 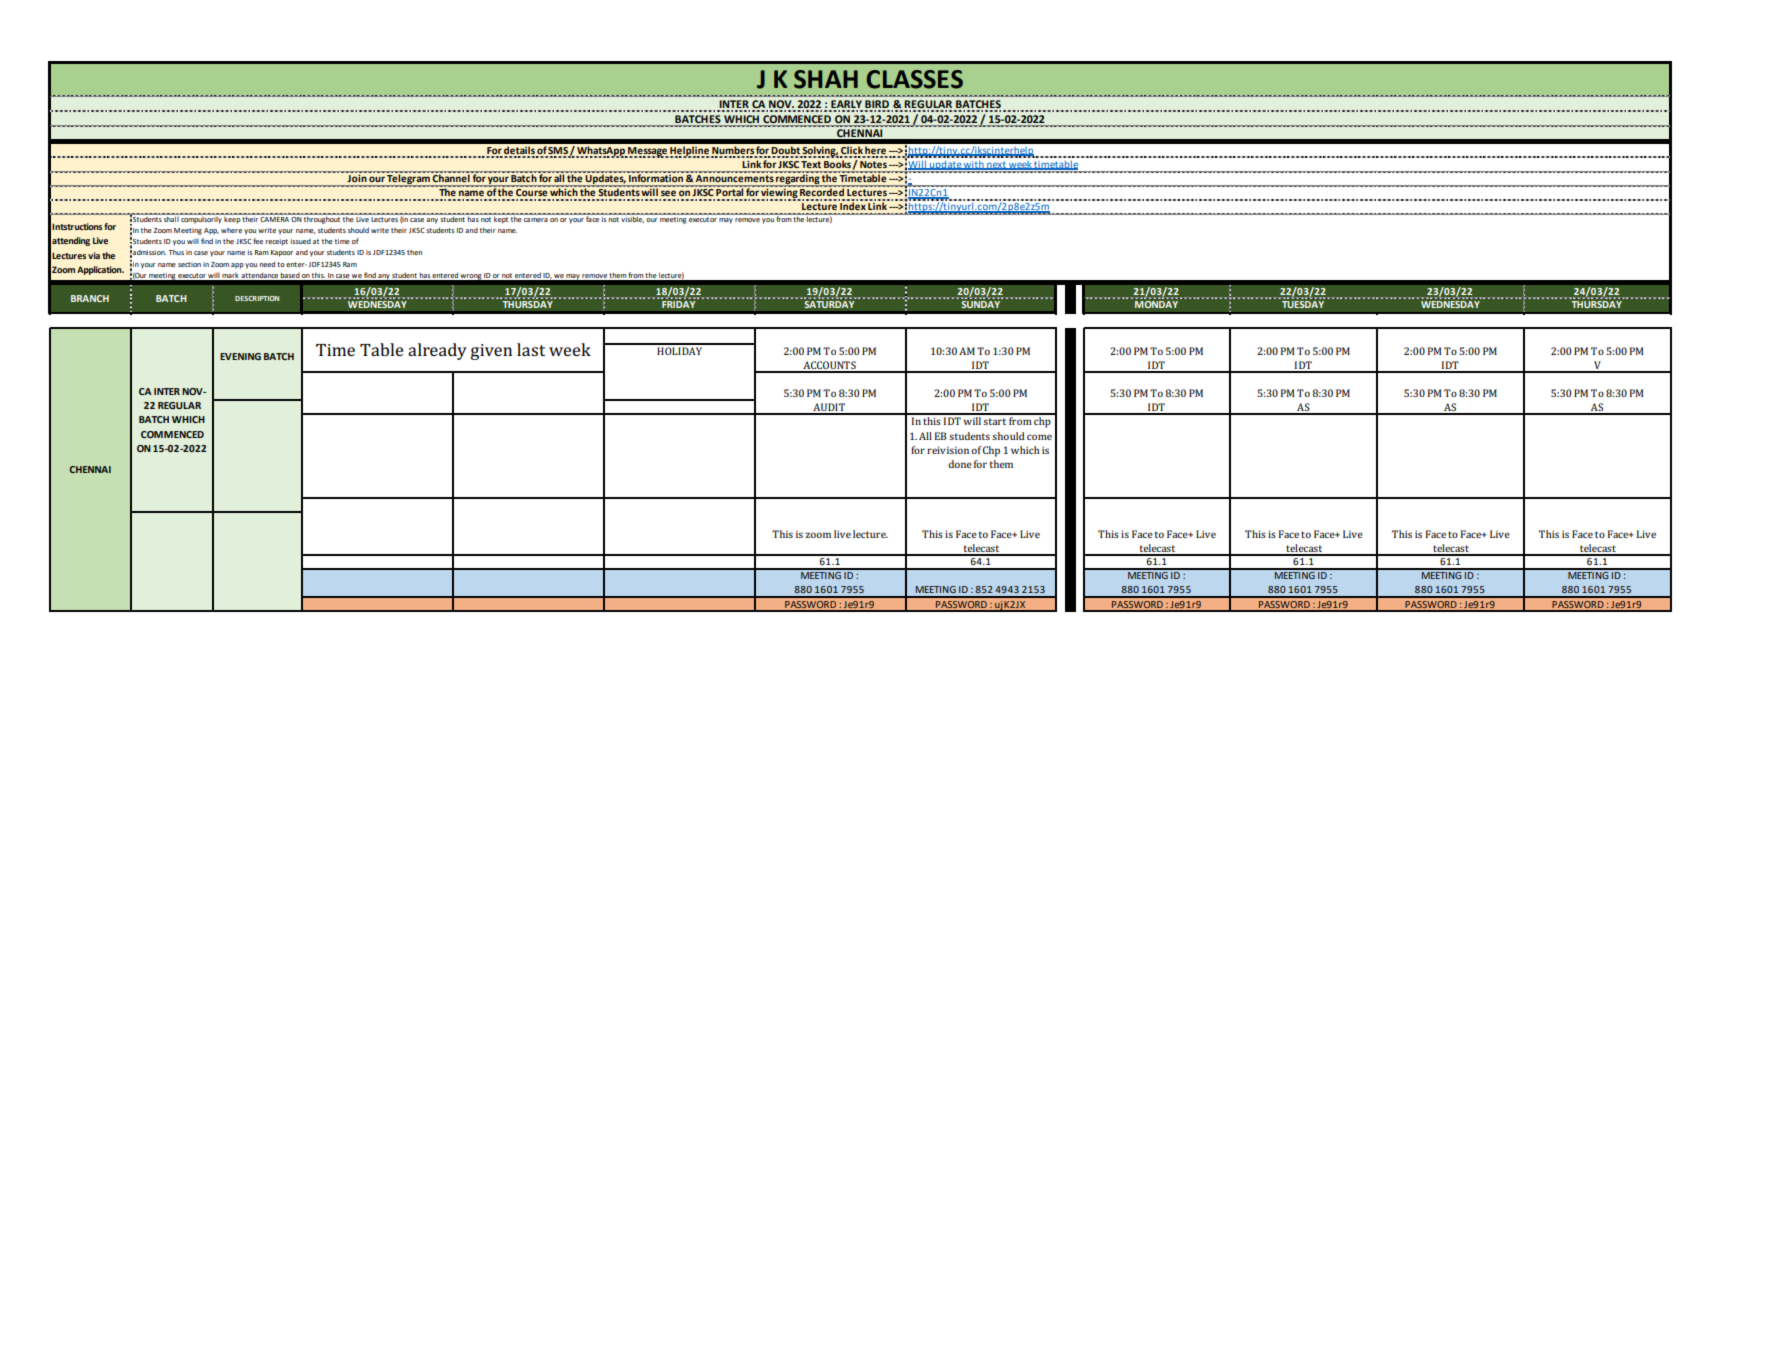 What do you see at coordinates (267, 264) in the screenshot?
I see `need` at bounding box center [267, 264].
